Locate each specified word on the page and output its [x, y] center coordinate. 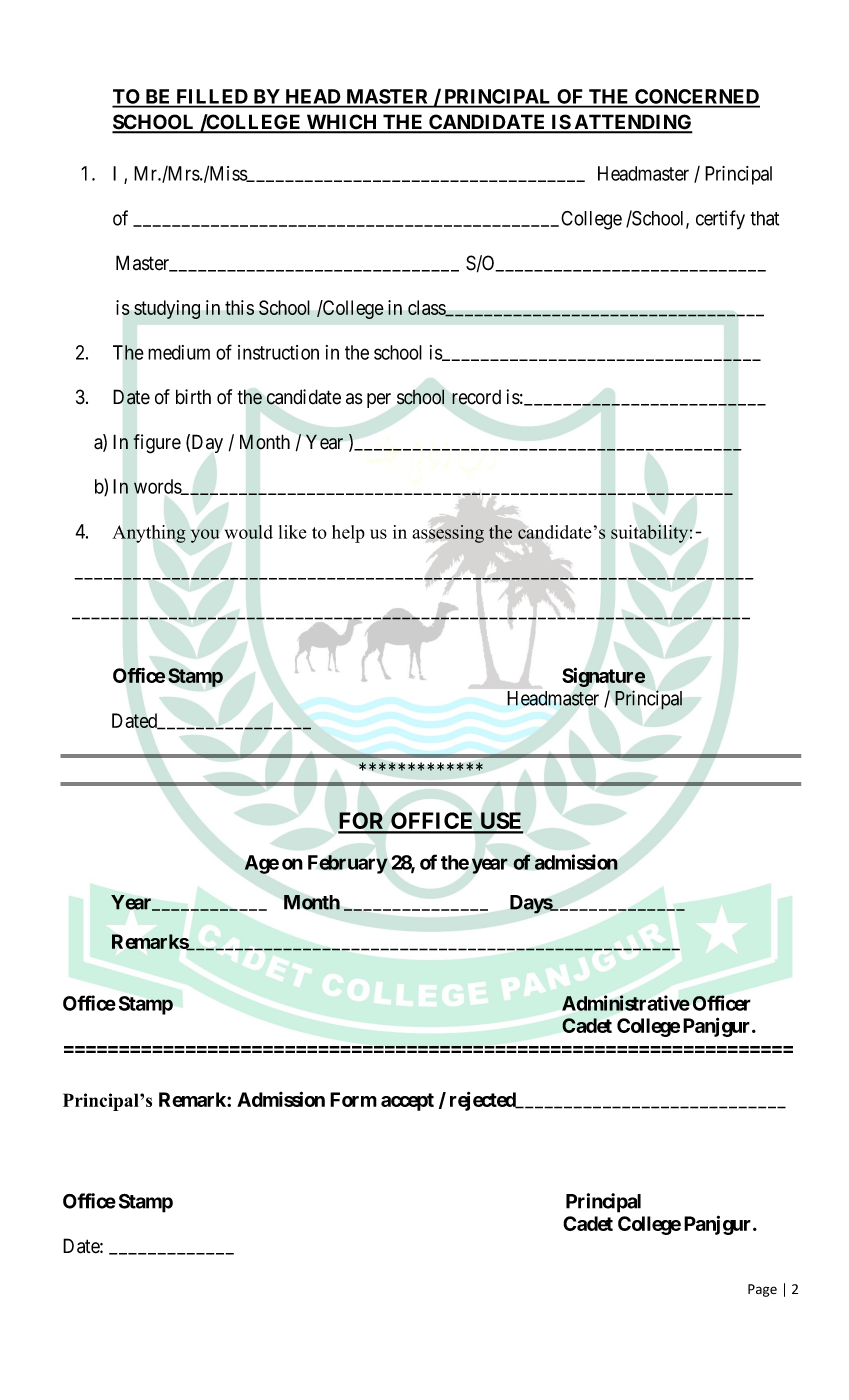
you [205, 536]
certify [720, 220]
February [348, 864]
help [348, 534]
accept [407, 1102]
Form [353, 1099]
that [764, 218]
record [476, 397]
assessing [448, 534]
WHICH [342, 123]
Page [762, 1290]
